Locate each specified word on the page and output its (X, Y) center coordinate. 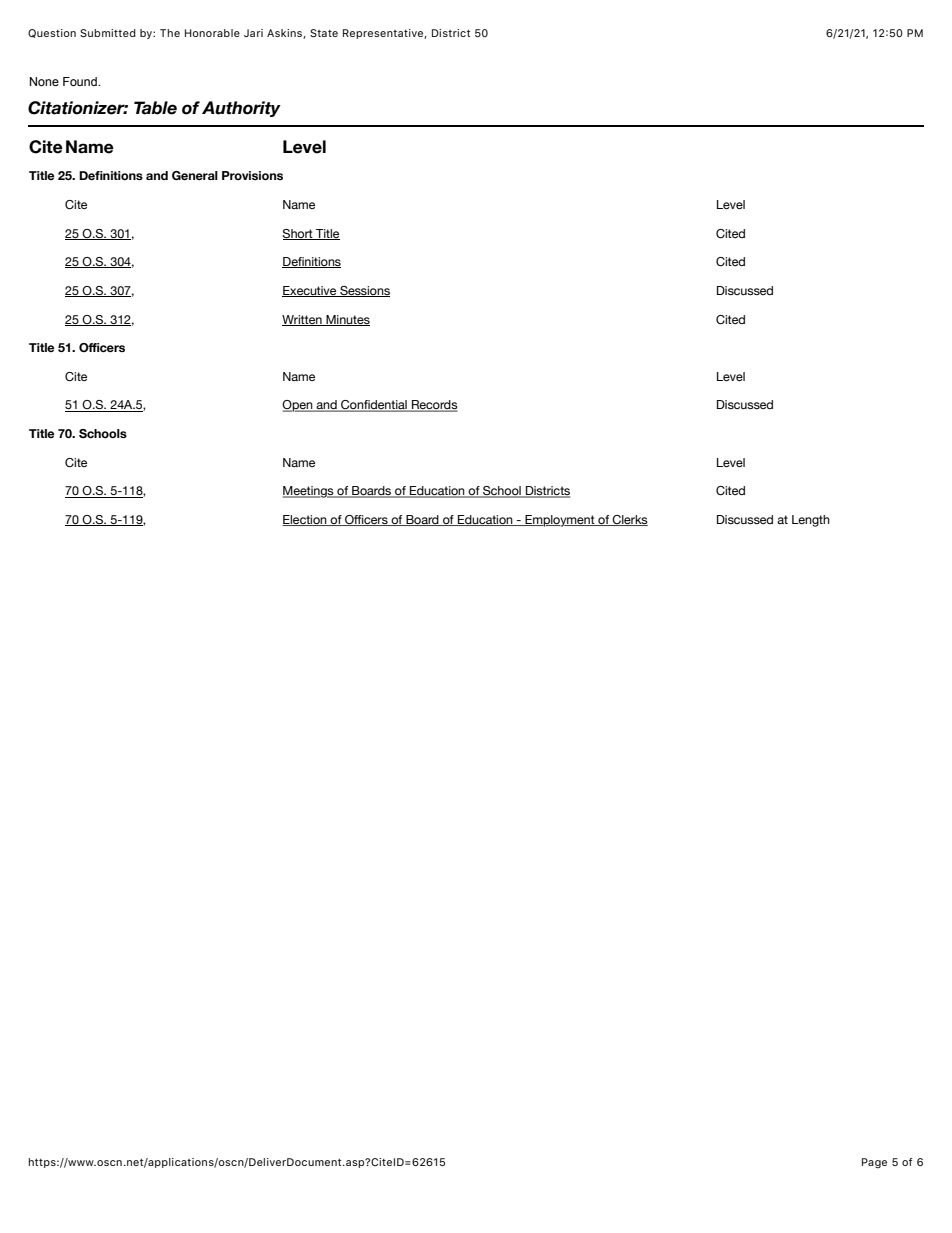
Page (874, 1163)
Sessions (364, 291)
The (170, 33)
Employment (560, 521)
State (324, 33)
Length (811, 521)
